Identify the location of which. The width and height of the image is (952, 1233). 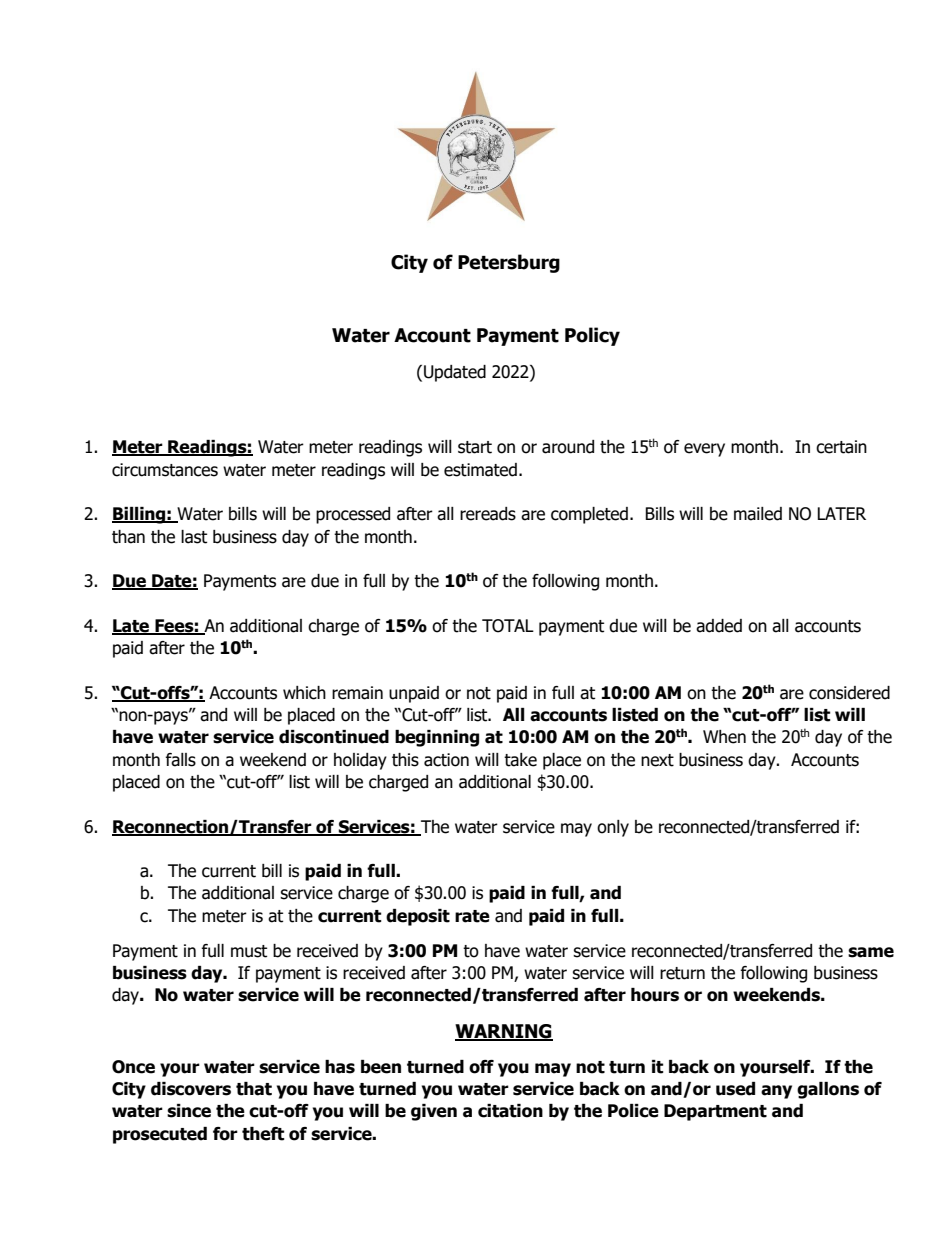
(304, 693).
